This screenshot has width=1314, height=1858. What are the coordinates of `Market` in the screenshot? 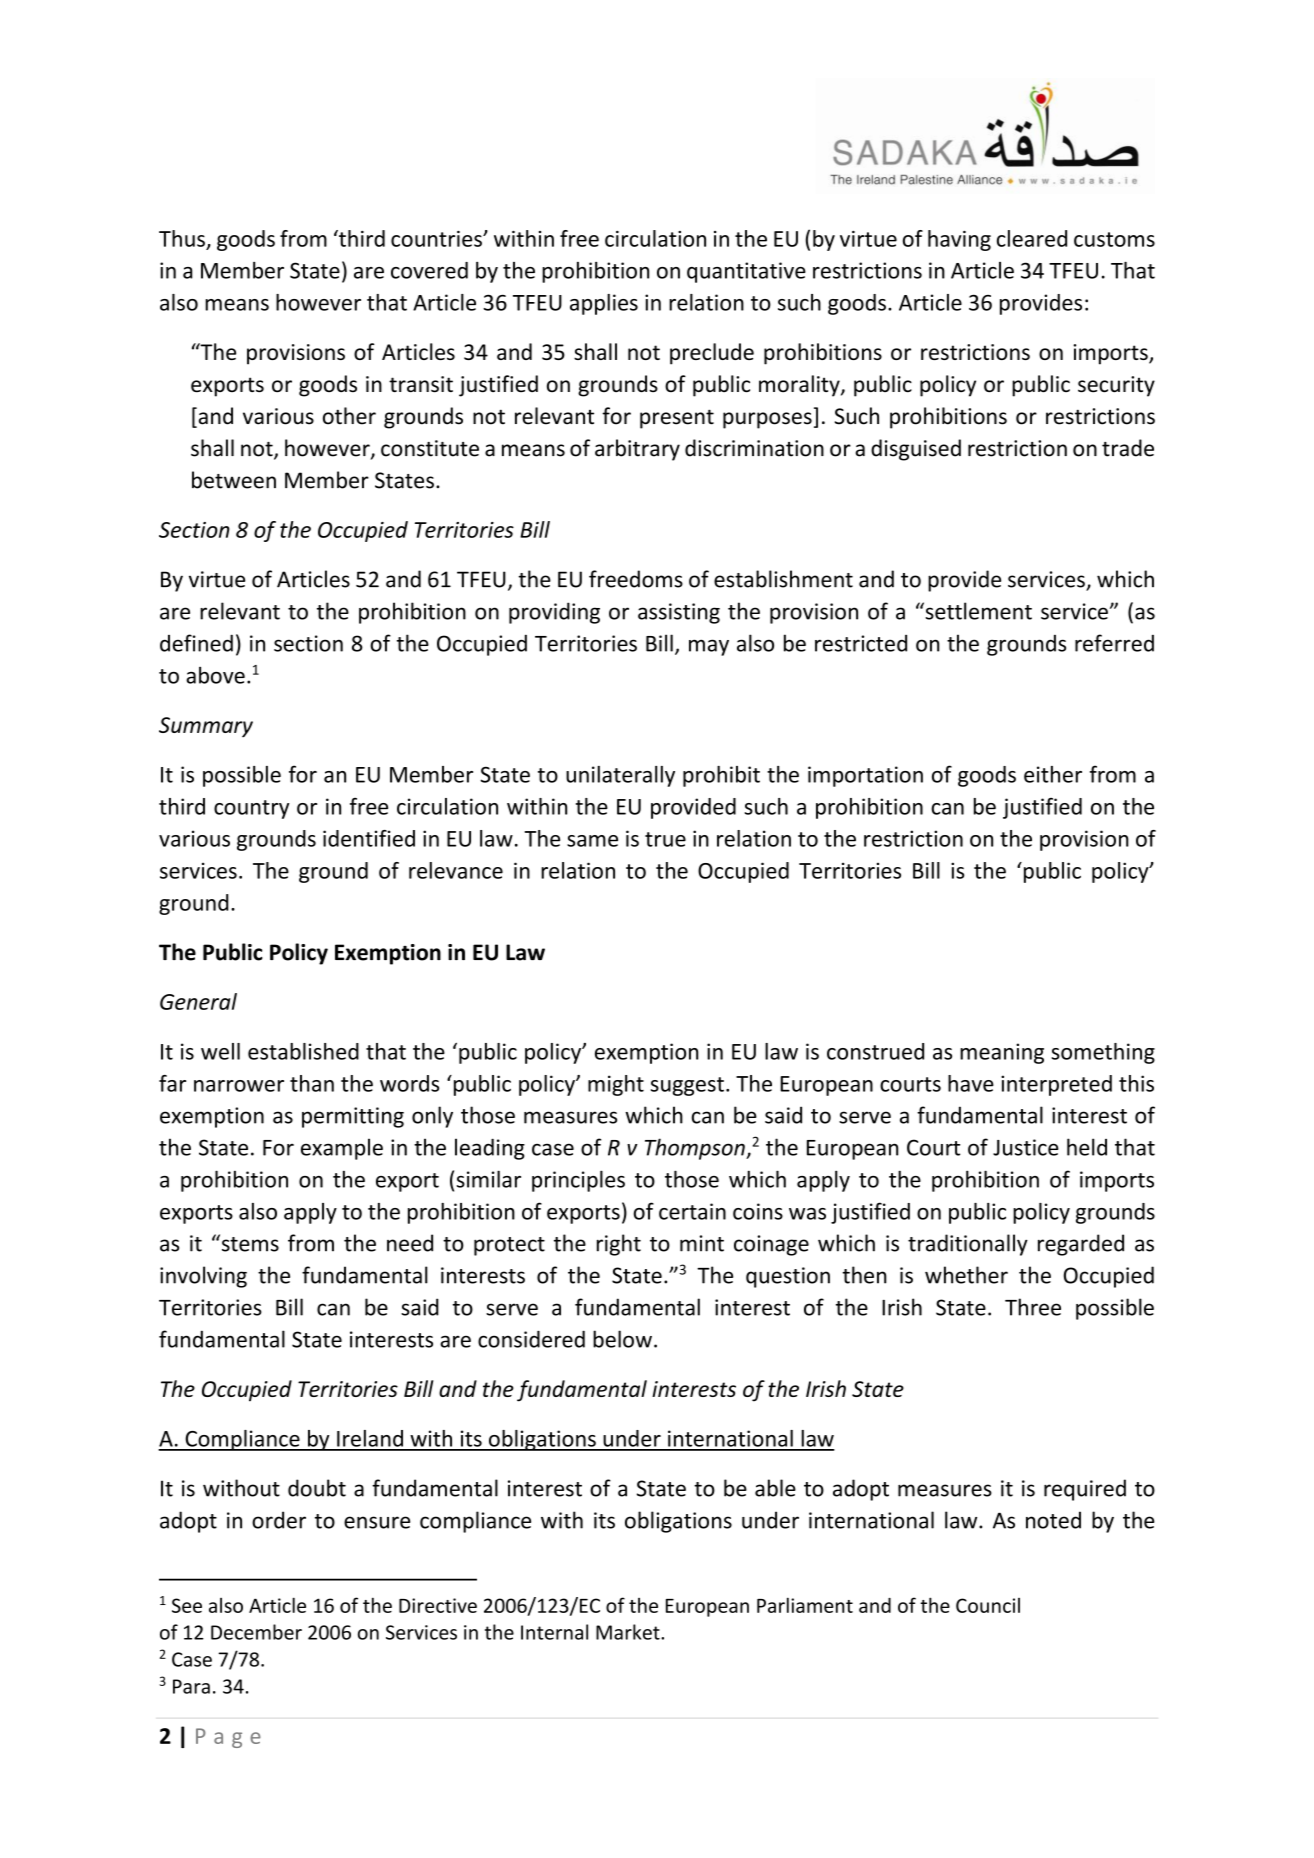 It's located at (629, 1632).
